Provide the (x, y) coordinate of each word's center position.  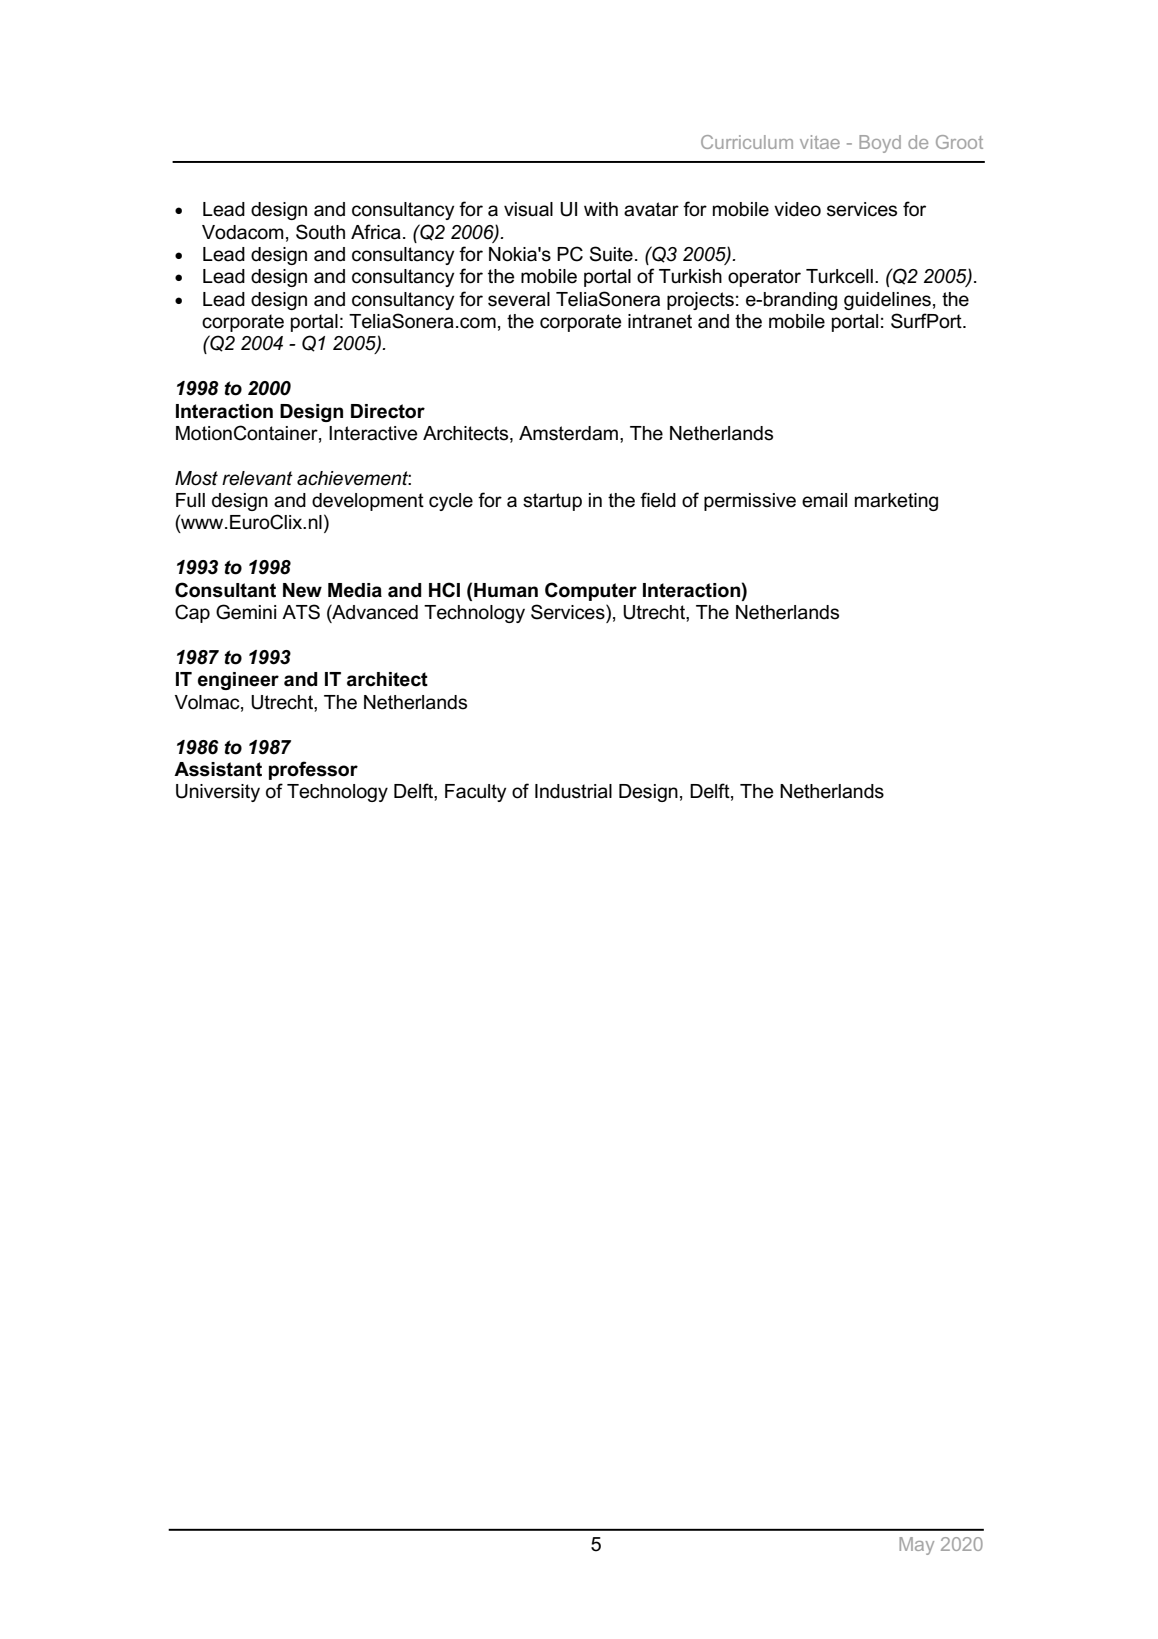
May (916, 1546)
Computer (591, 591)
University (218, 793)
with (601, 209)
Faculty (475, 793)
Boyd (880, 144)
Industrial (573, 791)
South (320, 232)
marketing (896, 502)
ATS (301, 612)
